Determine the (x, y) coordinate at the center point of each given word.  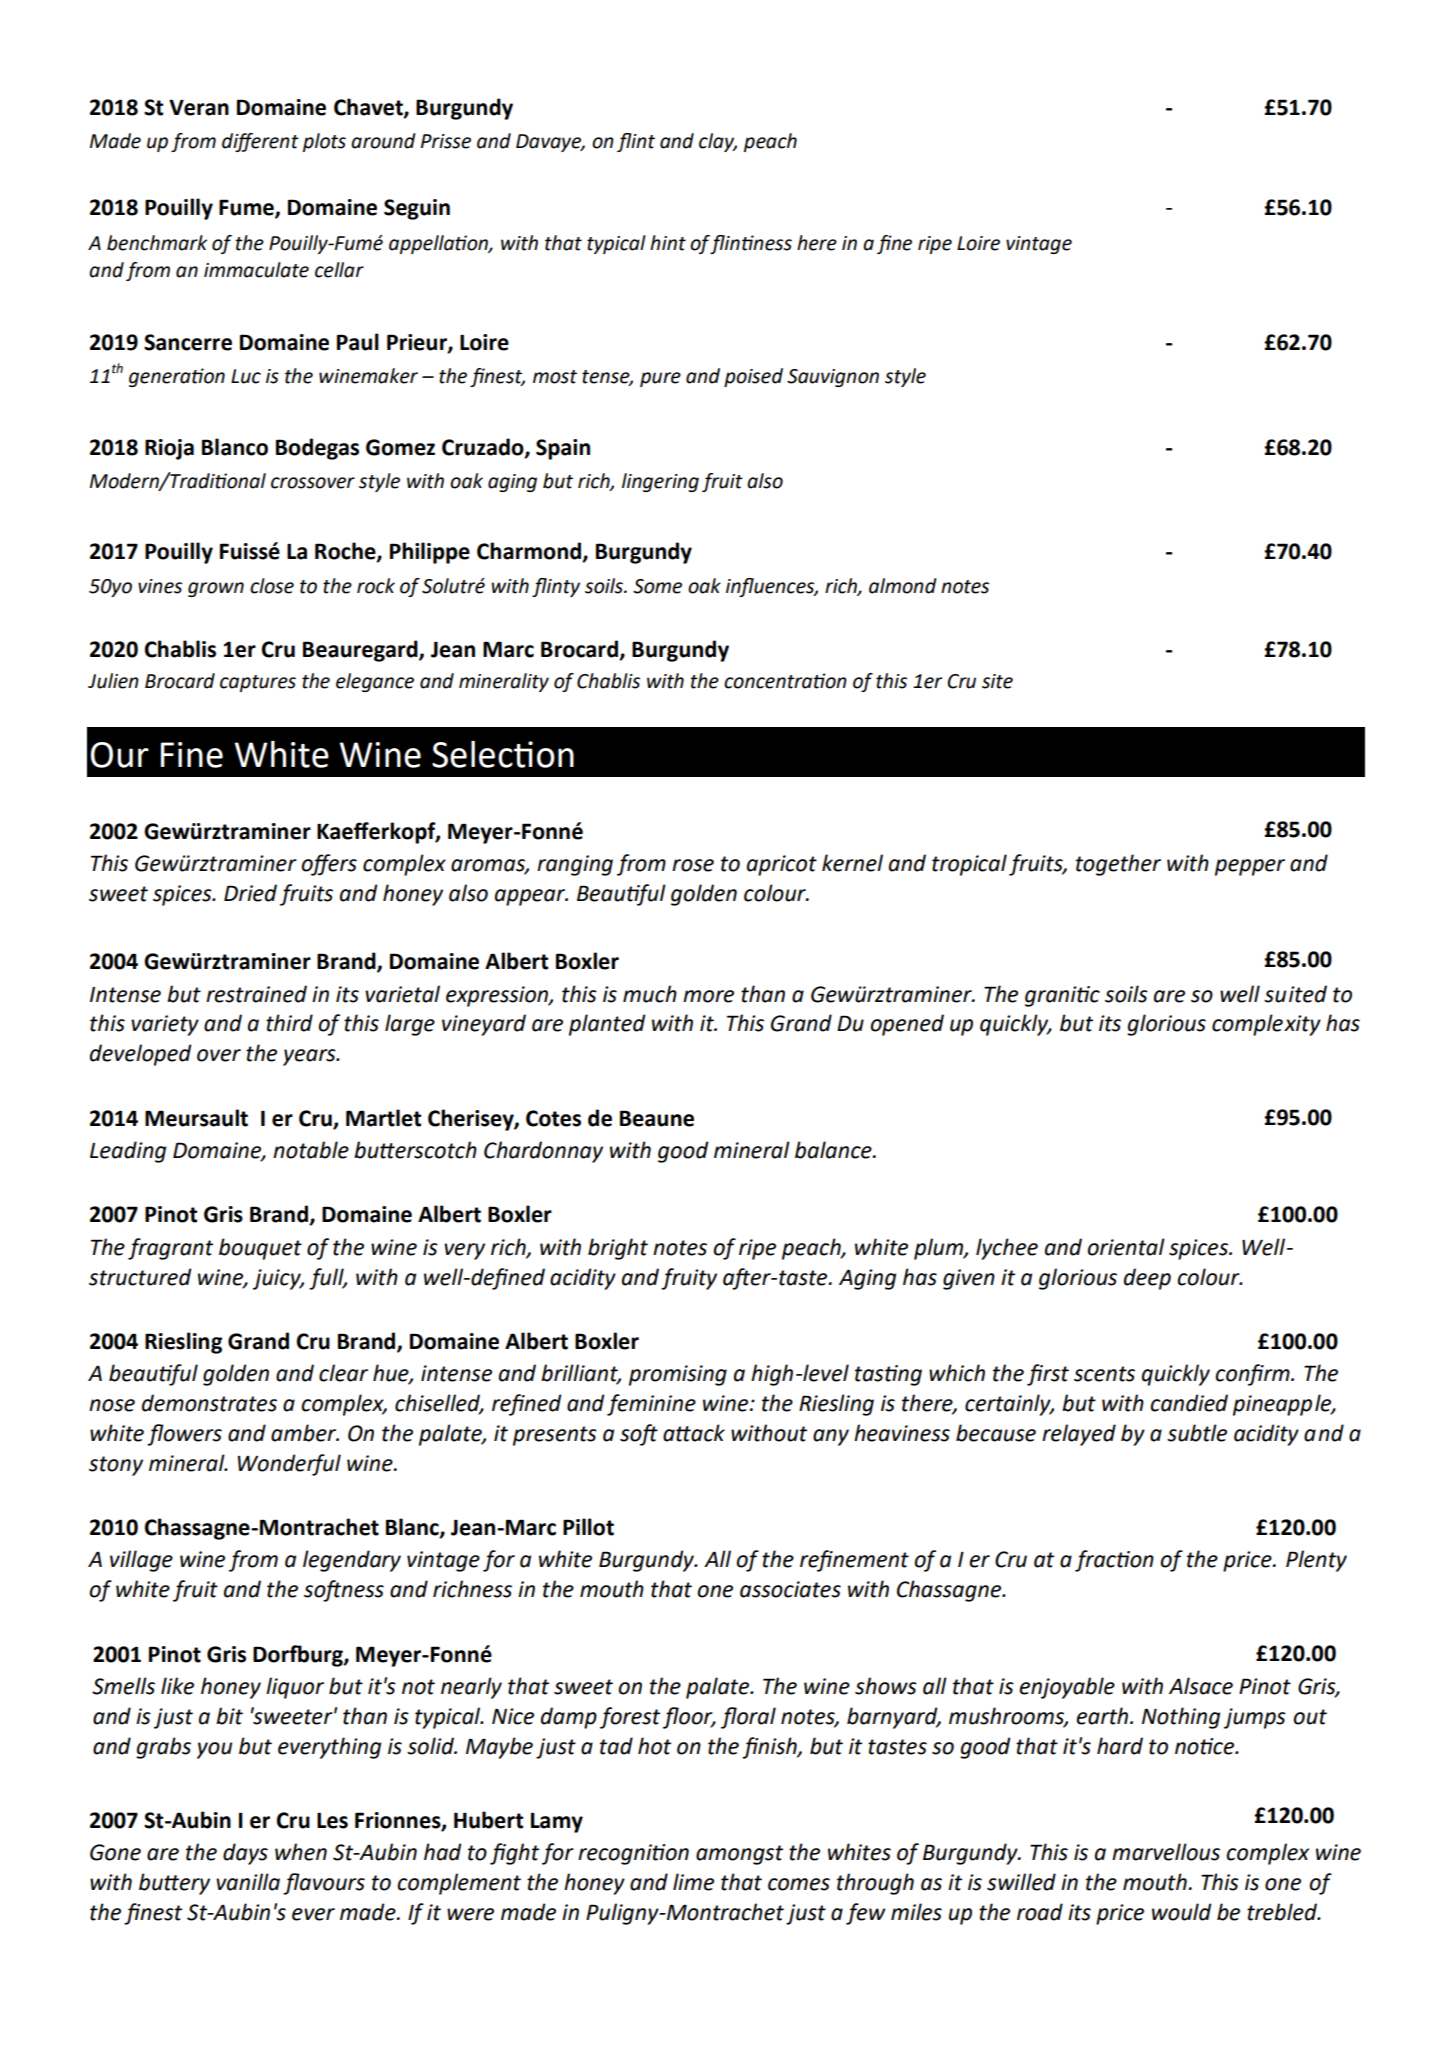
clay (718, 142)
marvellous (1166, 1852)
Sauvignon (833, 378)
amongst (739, 1855)
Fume (247, 208)
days (245, 1854)
